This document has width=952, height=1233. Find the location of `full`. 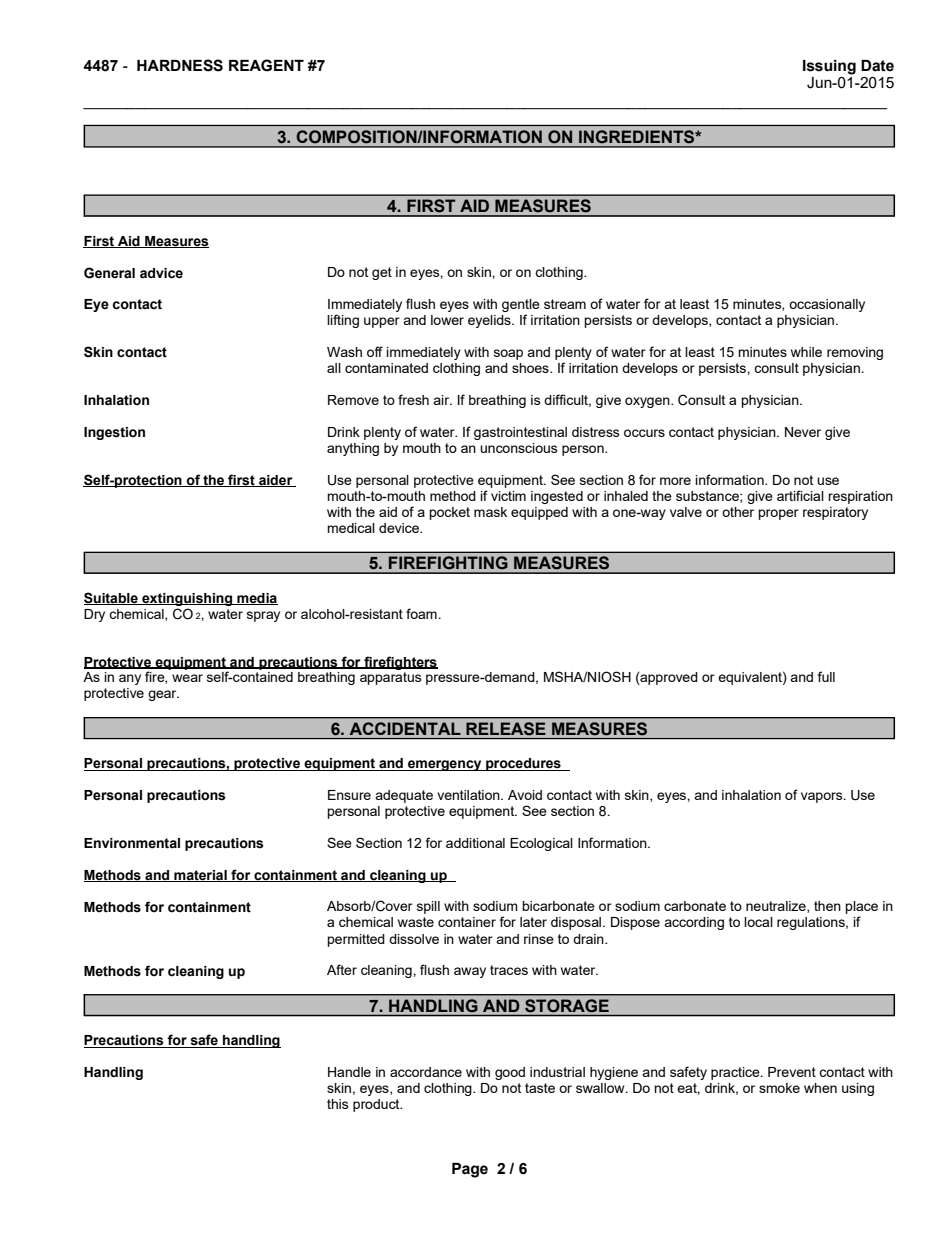

full is located at coordinates (826, 676).
